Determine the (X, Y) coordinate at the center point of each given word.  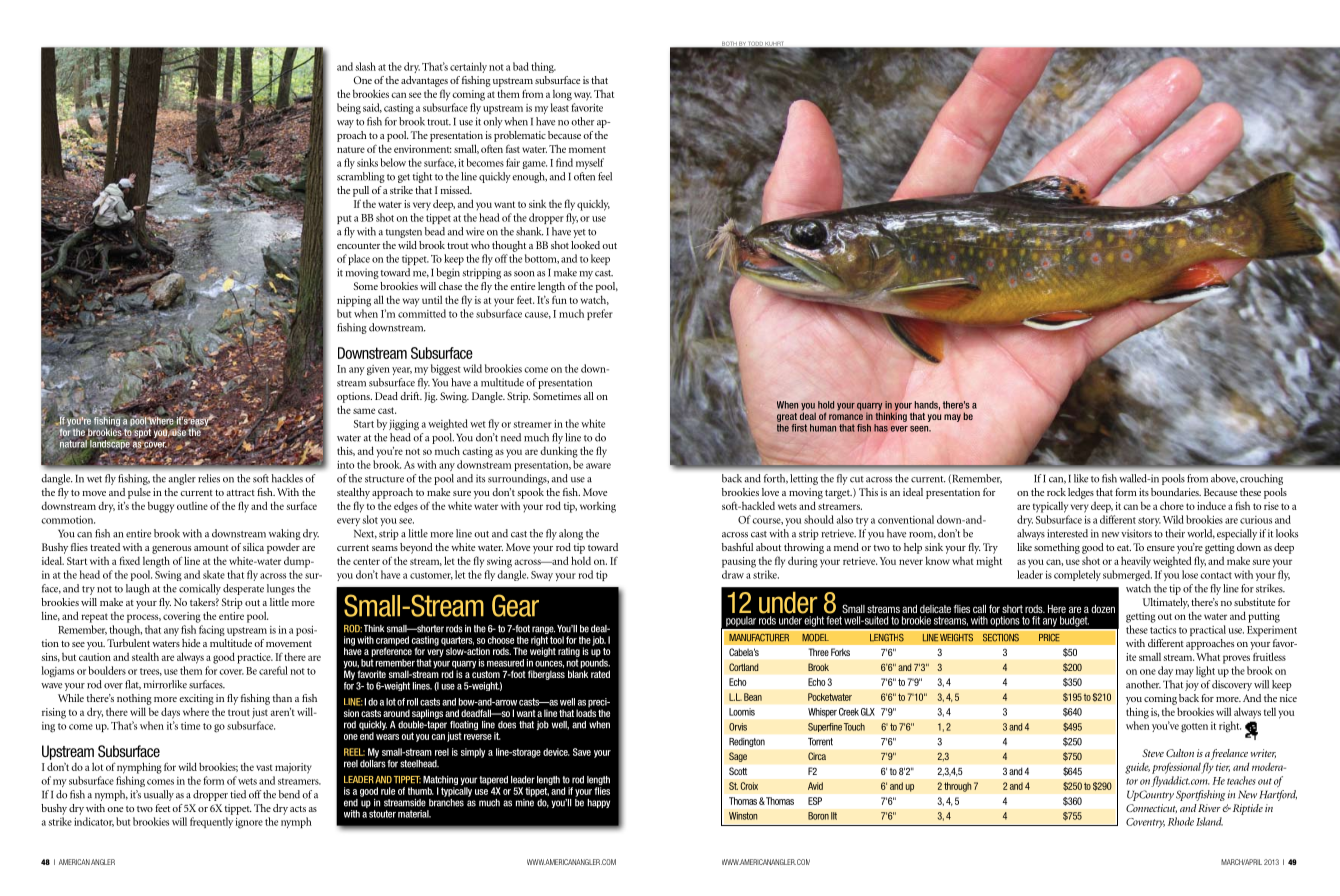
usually (159, 795)
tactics (1163, 630)
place (359, 259)
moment (587, 149)
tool (557, 640)
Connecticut (1151, 808)
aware (598, 466)
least (560, 107)
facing (212, 630)
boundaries (1176, 492)
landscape (110, 445)
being (349, 109)
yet (579, 233)
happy (598, 803)
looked (585, 245)
